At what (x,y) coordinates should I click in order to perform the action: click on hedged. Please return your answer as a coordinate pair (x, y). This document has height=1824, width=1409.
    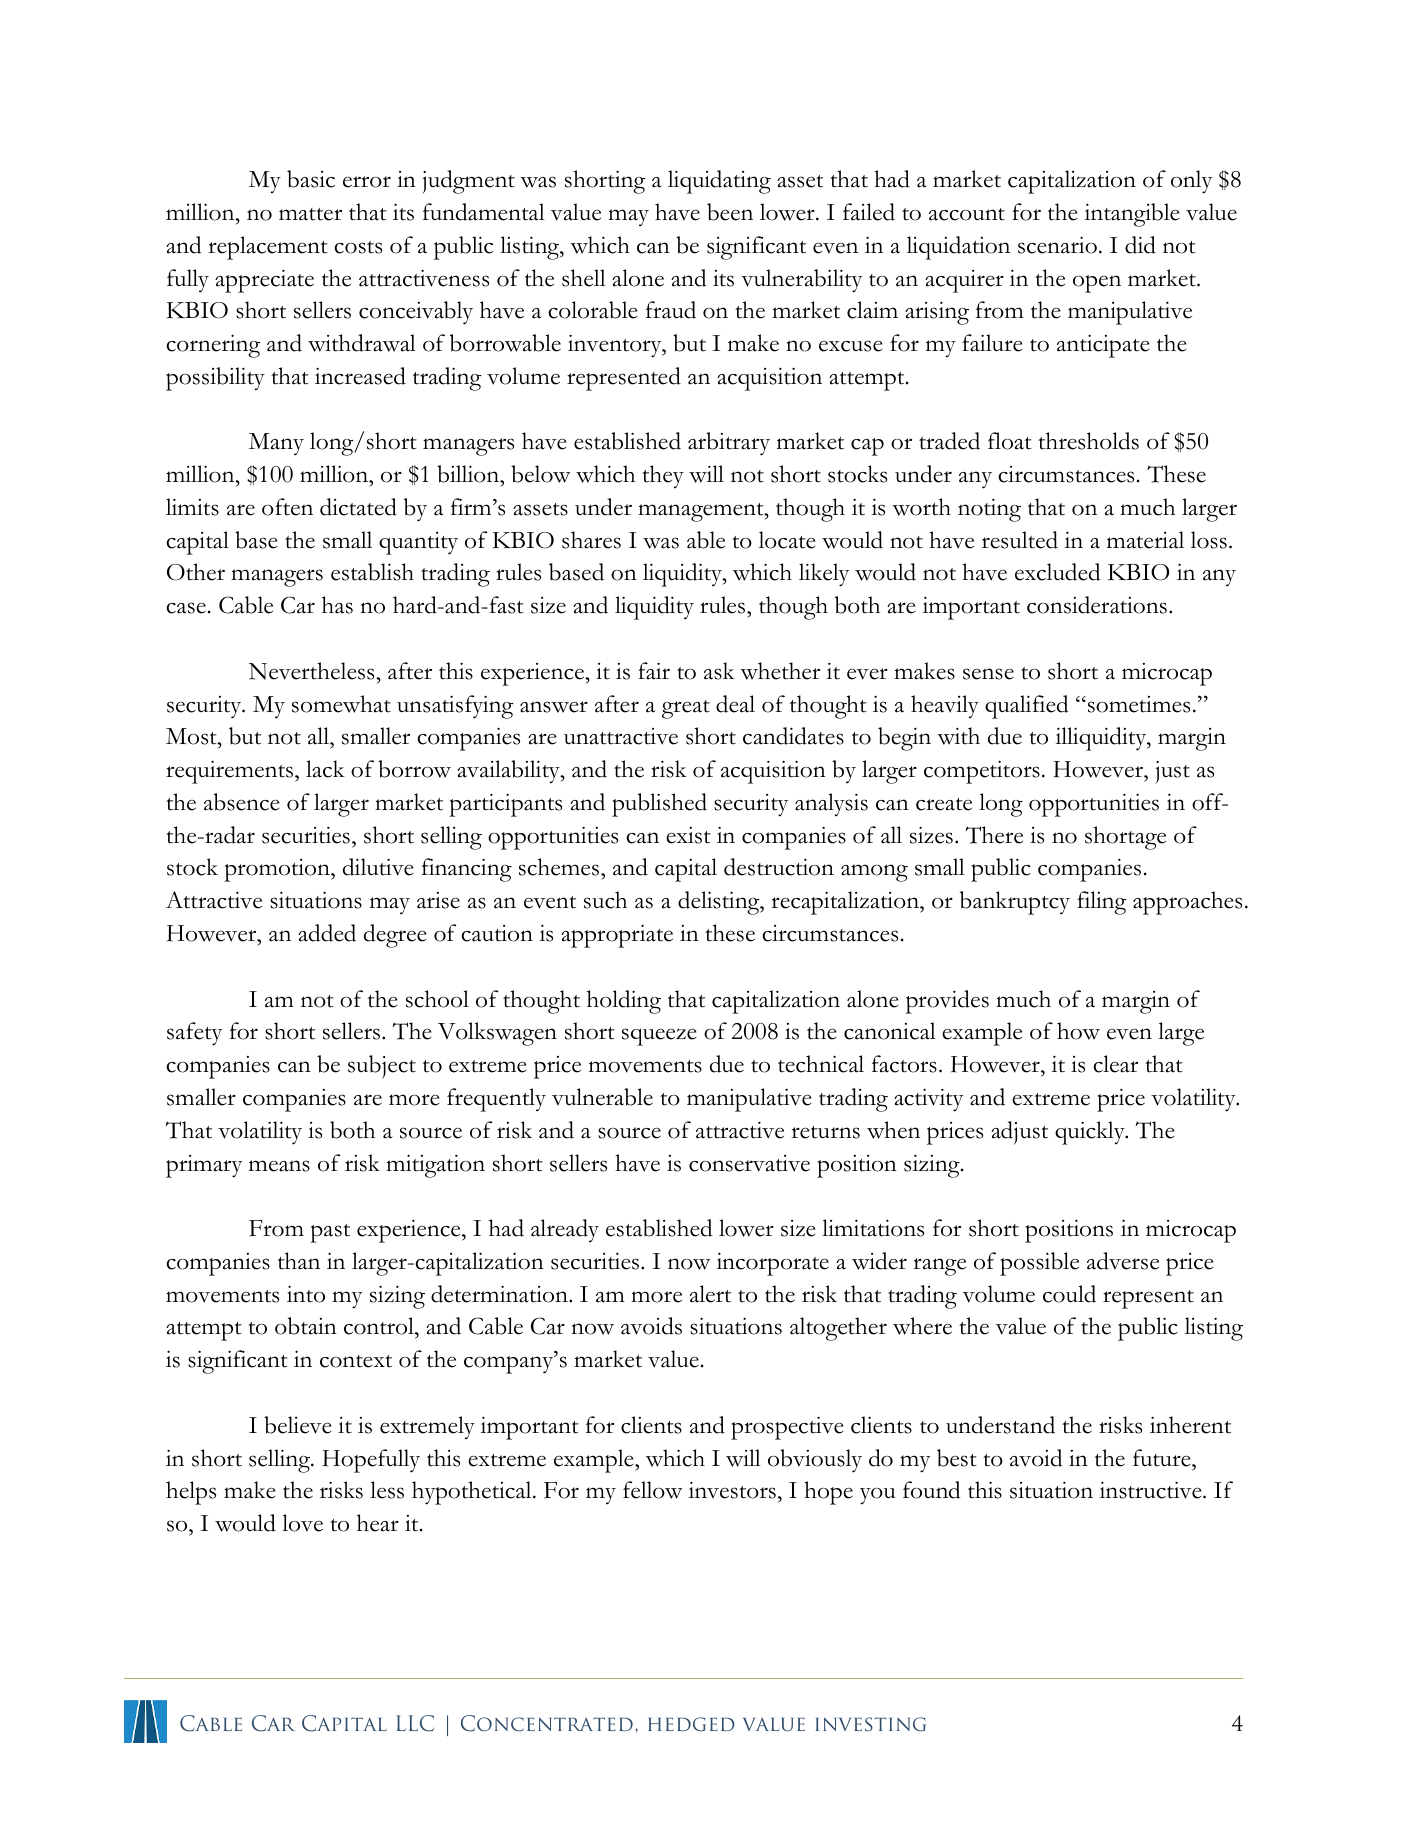
    Looking at the image, I should click on (691, 1724).
